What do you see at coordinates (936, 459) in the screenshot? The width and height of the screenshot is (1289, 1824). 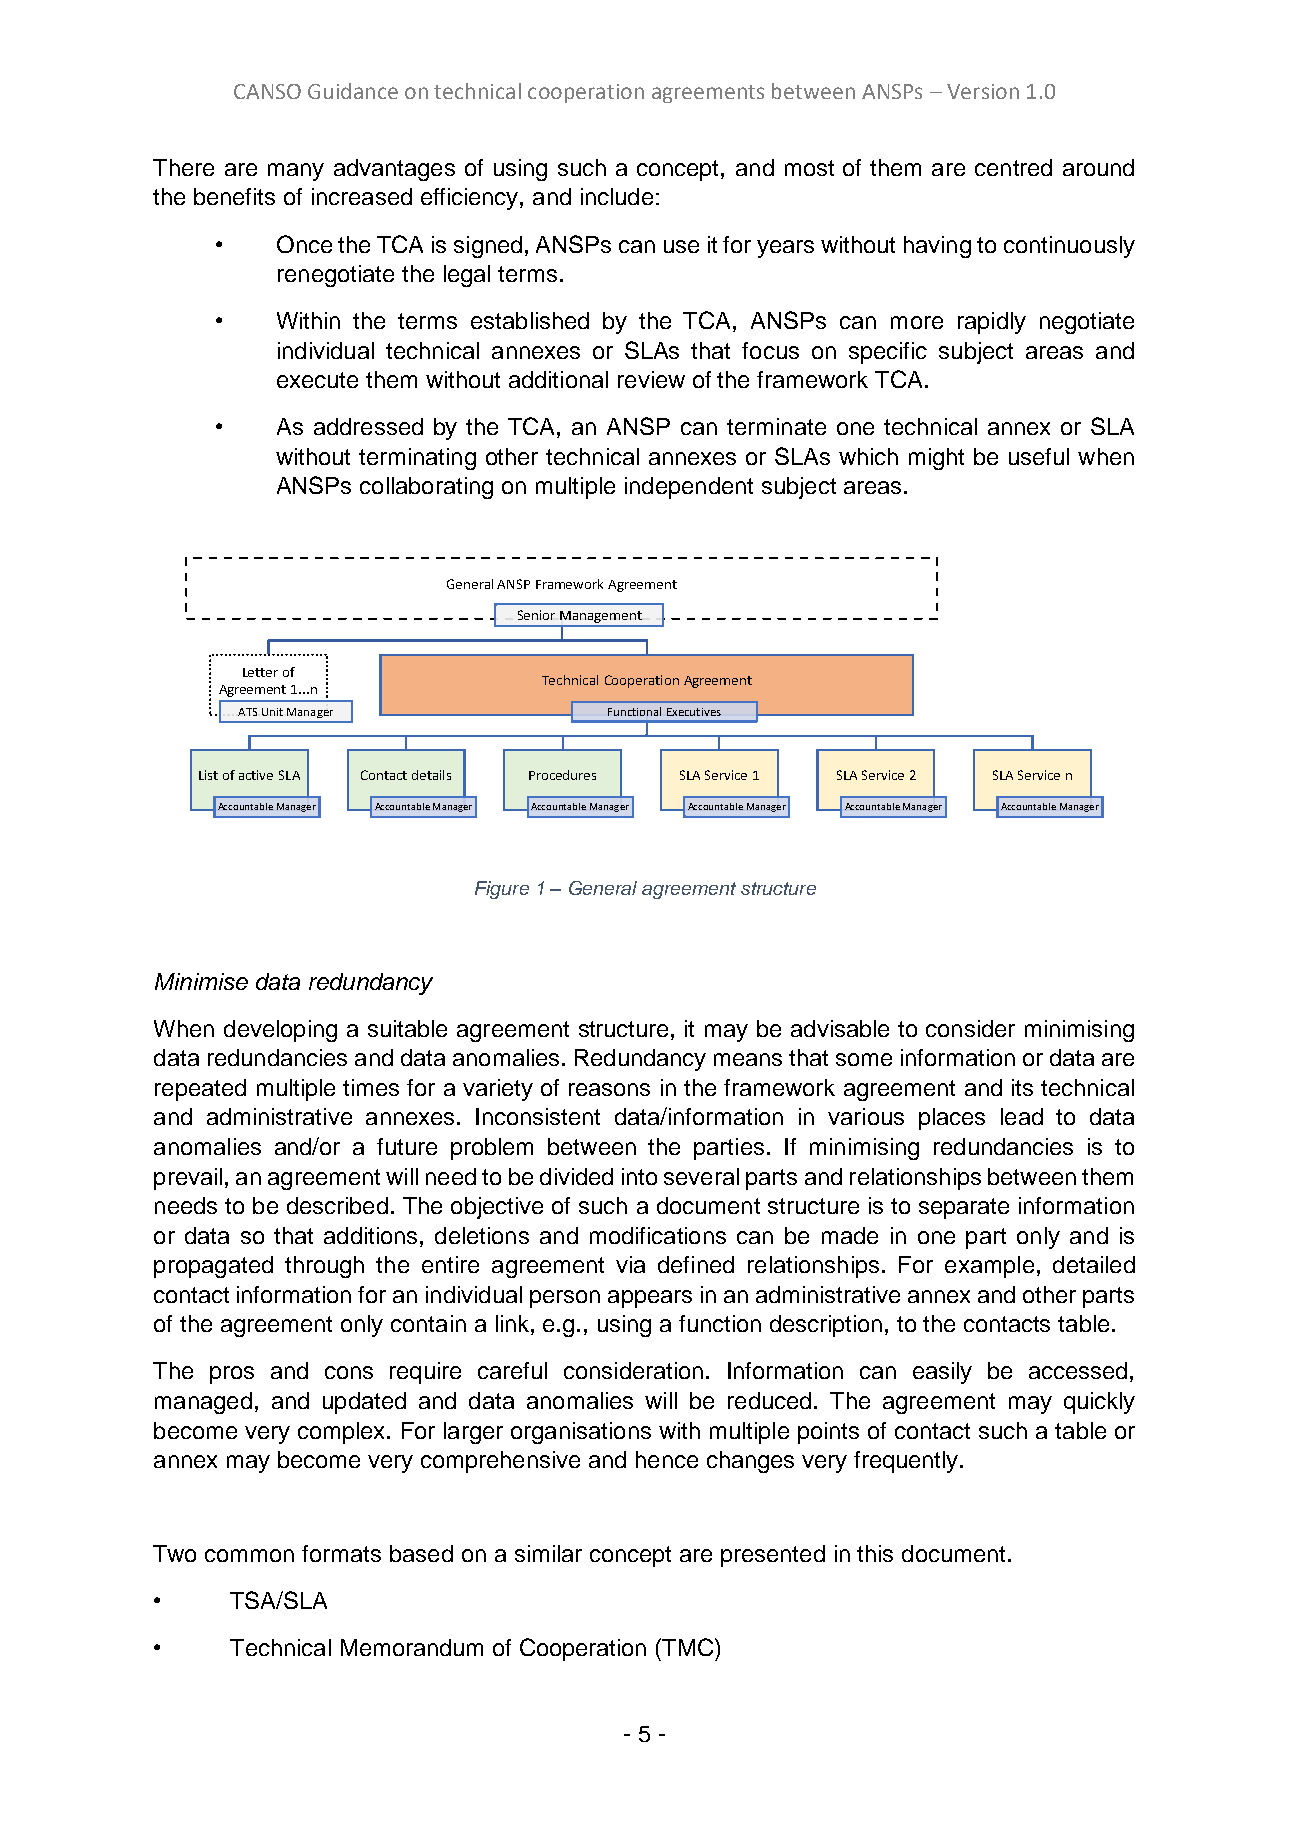 I see `might` at bounding box center [936, 459].
